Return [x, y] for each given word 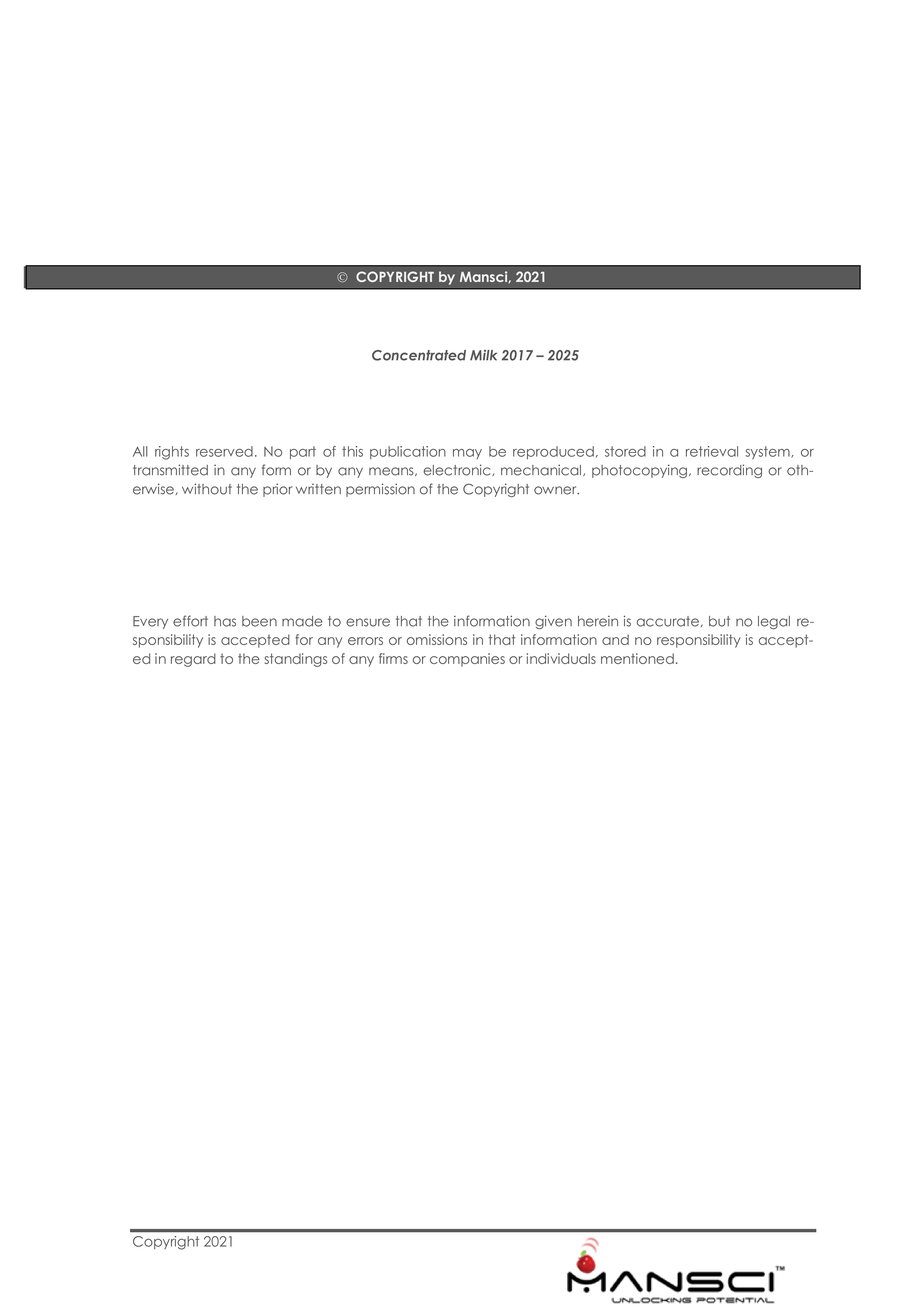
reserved [224, 451]
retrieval [712, 451]
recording [729, 471]
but [719, 621]
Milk [483, 355]
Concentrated [419, 355]
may [467, 454]
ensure [368, 622]
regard [193, 660]
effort [190, 621]
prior [277, 490]
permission [380, 490]
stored [625, 451]
